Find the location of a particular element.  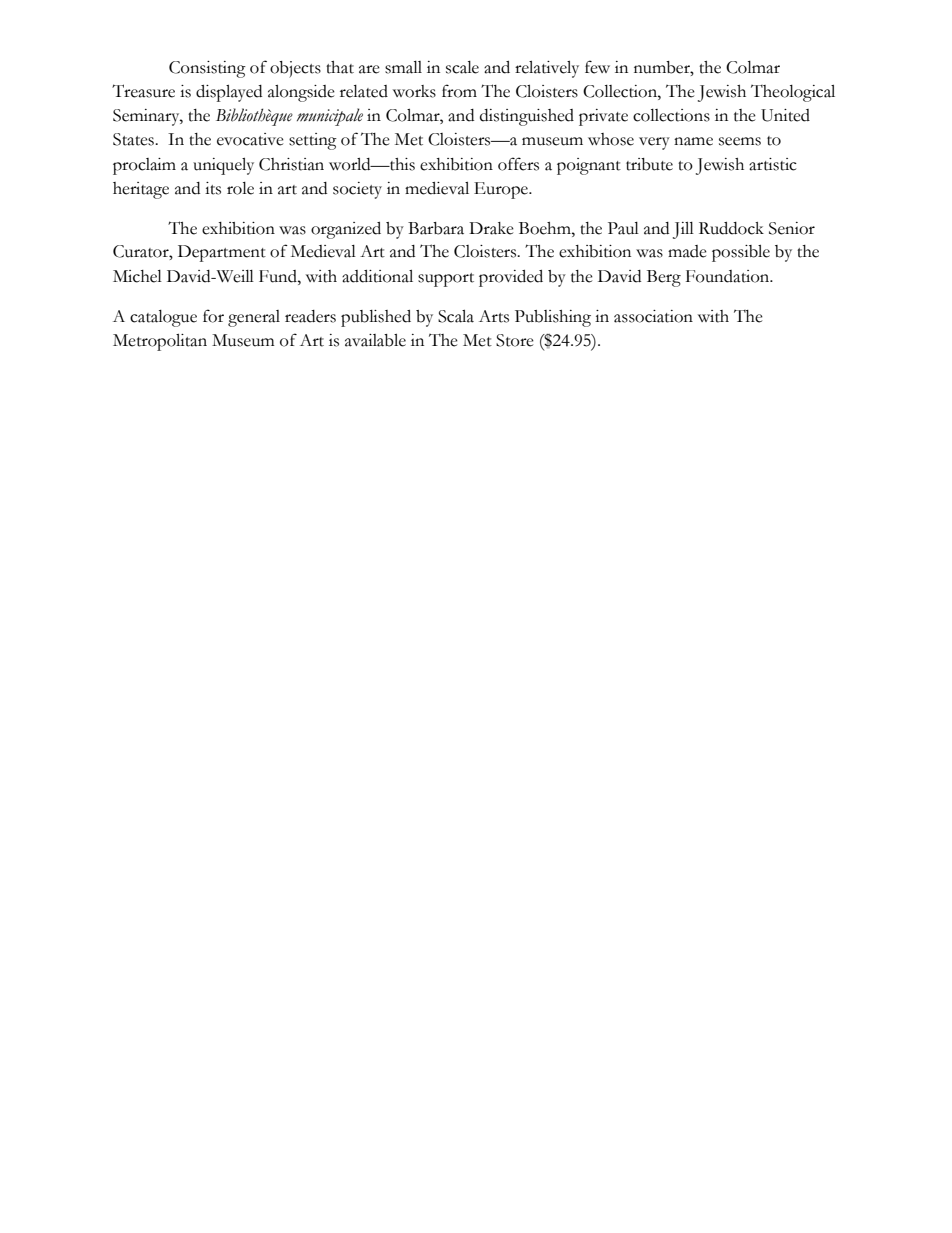

uniquely is located at coordinates (223, 166).
